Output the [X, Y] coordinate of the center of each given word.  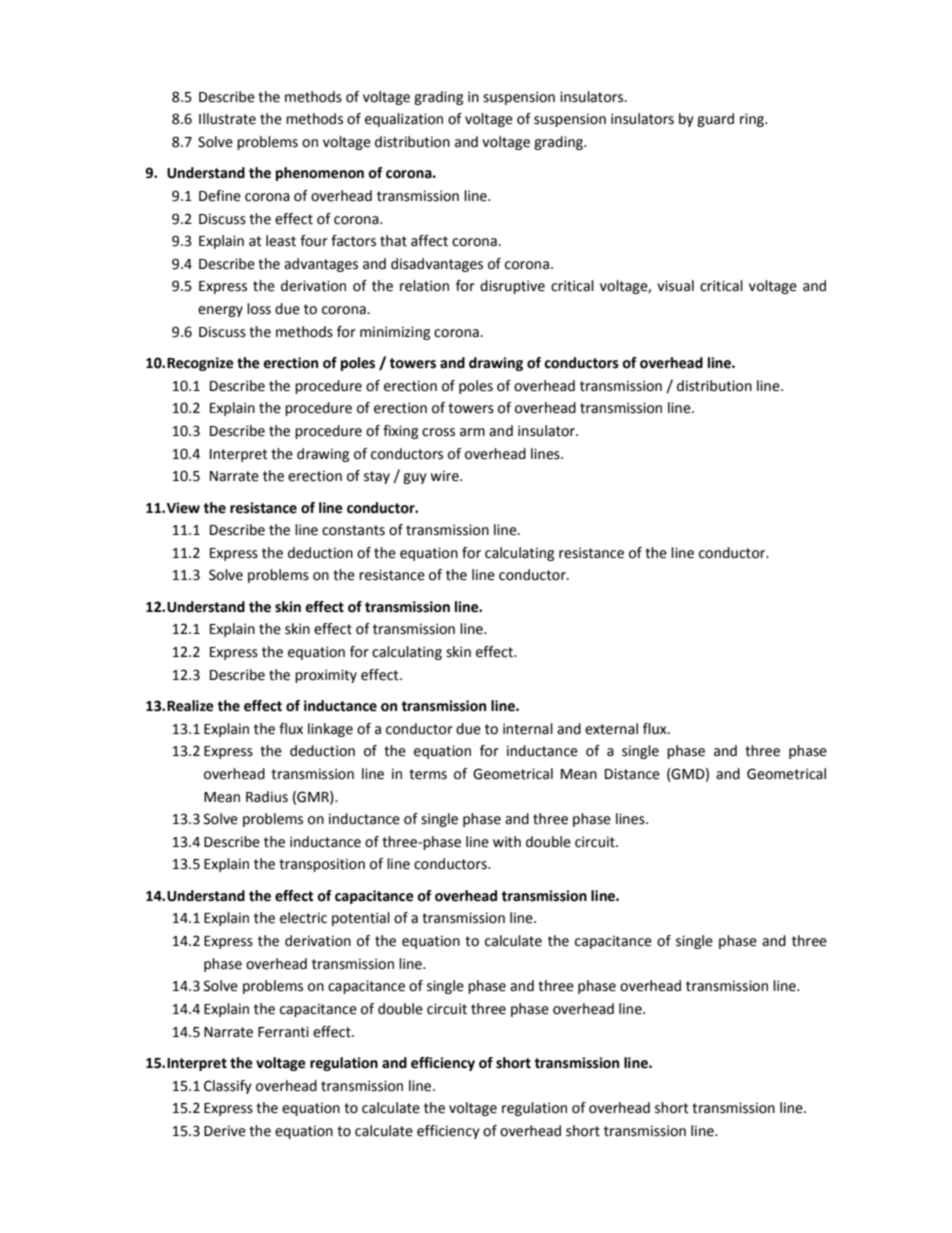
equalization [404, 120]
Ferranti [283, 1032]
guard [715, 120]
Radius [267, 797]
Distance [632, 774]
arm [472, 432]
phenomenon [320, 174]
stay [377, 477]
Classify [228, 1087]
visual [675, 286]
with [507, 842]
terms [428, 774]
